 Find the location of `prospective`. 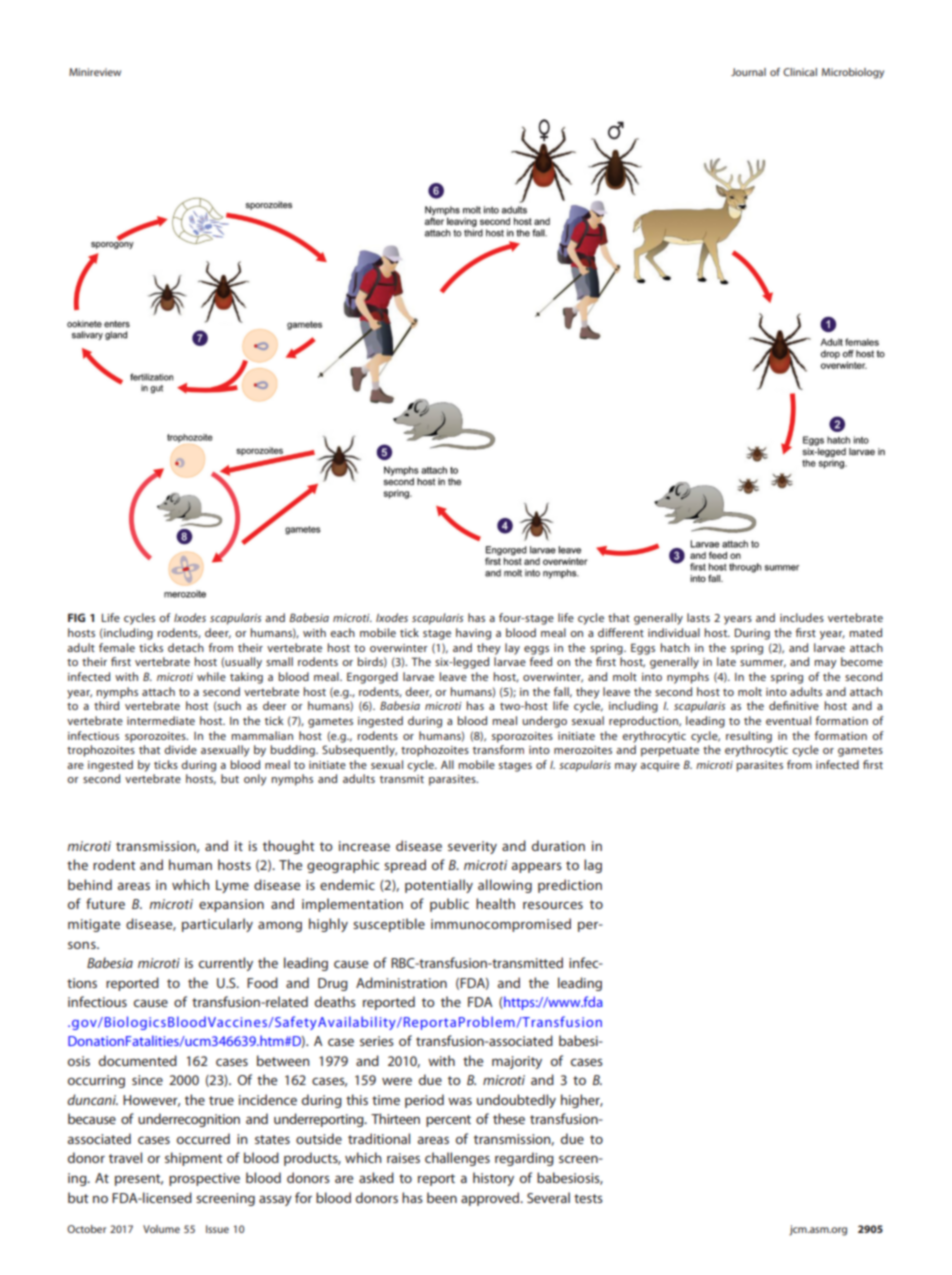

prospective is located at coordinates (204, 1179).
